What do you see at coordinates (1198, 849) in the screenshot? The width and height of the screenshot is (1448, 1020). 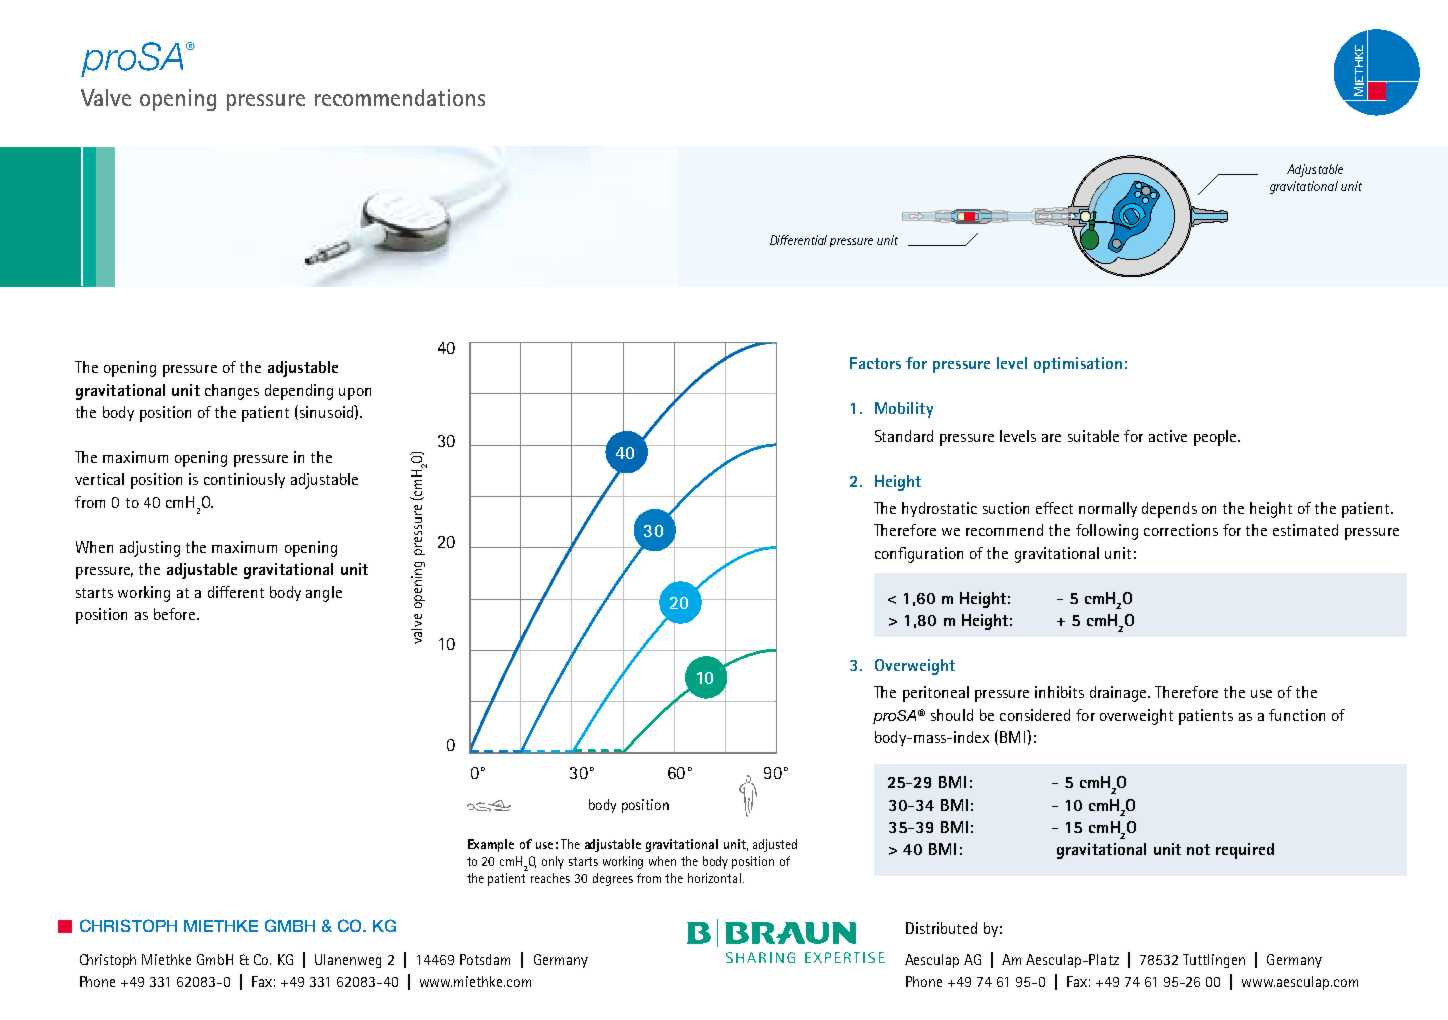 I see `not` at bounding box center [1198, 849].
